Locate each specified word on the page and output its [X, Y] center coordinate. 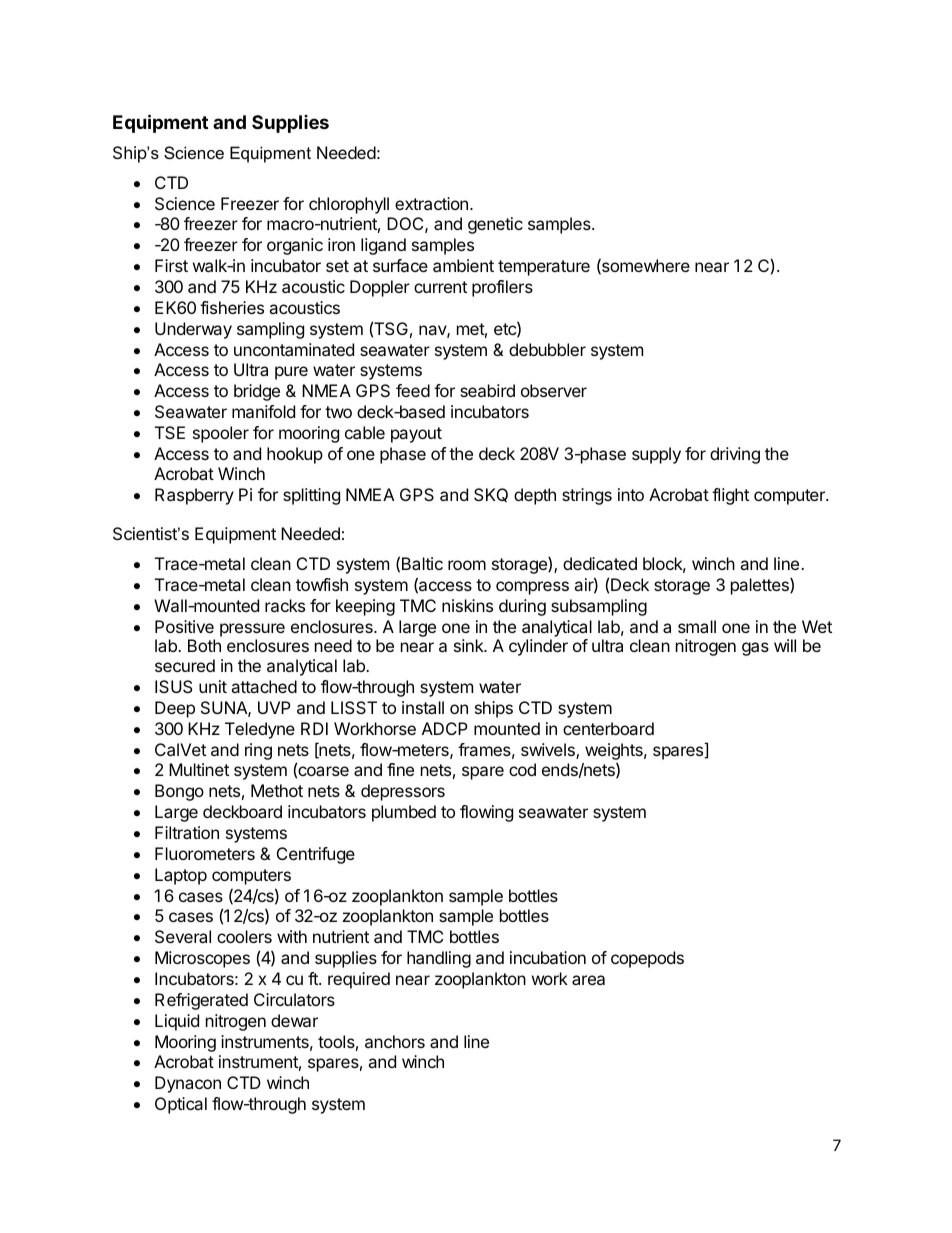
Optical [181, 1105]
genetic [495, 225]
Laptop [181, 876]
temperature [544, 268]
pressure [252, 630]
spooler [221, 434]
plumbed [404, 813]
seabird [487, 390]
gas [755, 649]
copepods [647, 959]
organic [295, 246]
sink [470, 645]
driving [735, 455]
